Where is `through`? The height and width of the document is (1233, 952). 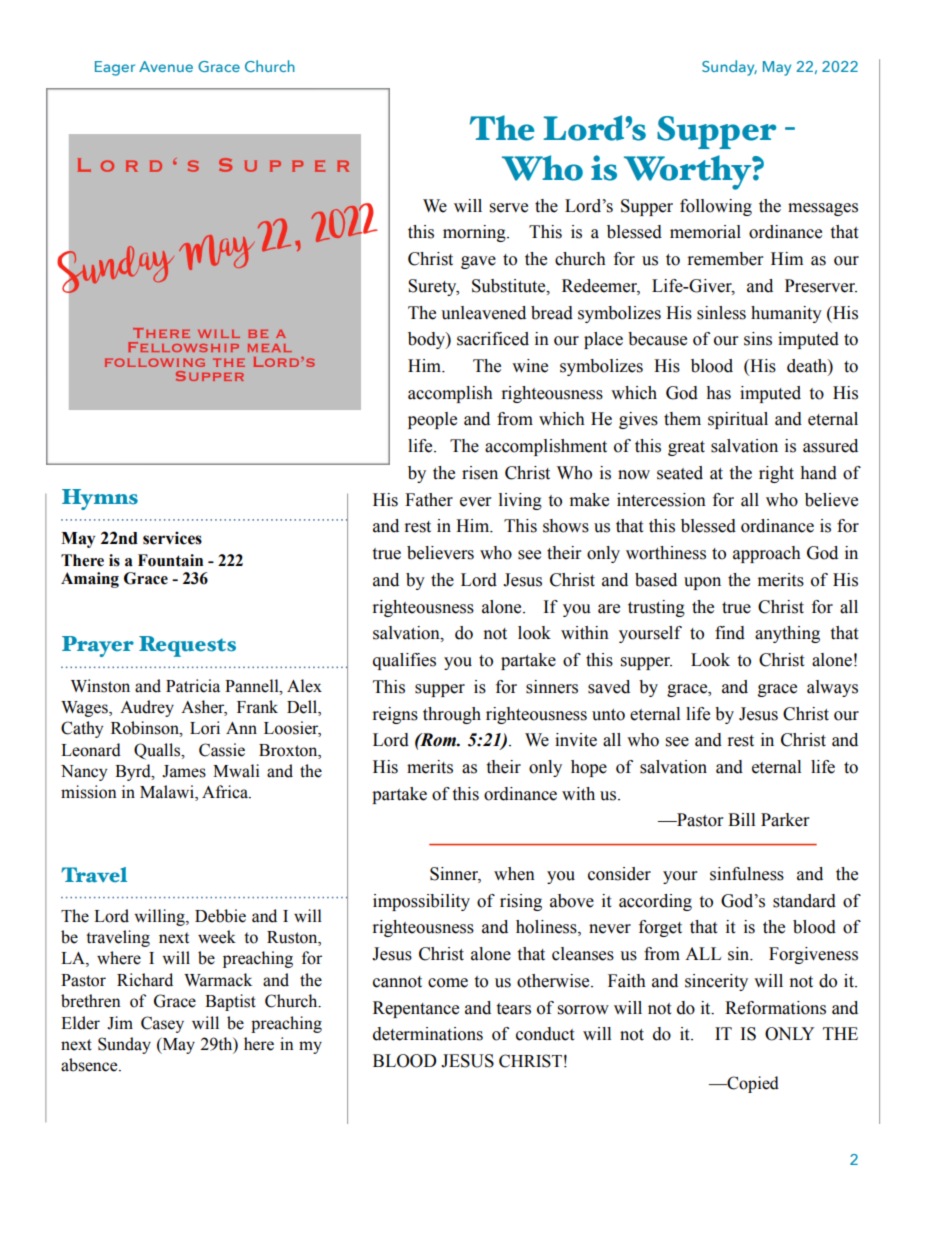 through is located at coordinates (452, 715).
